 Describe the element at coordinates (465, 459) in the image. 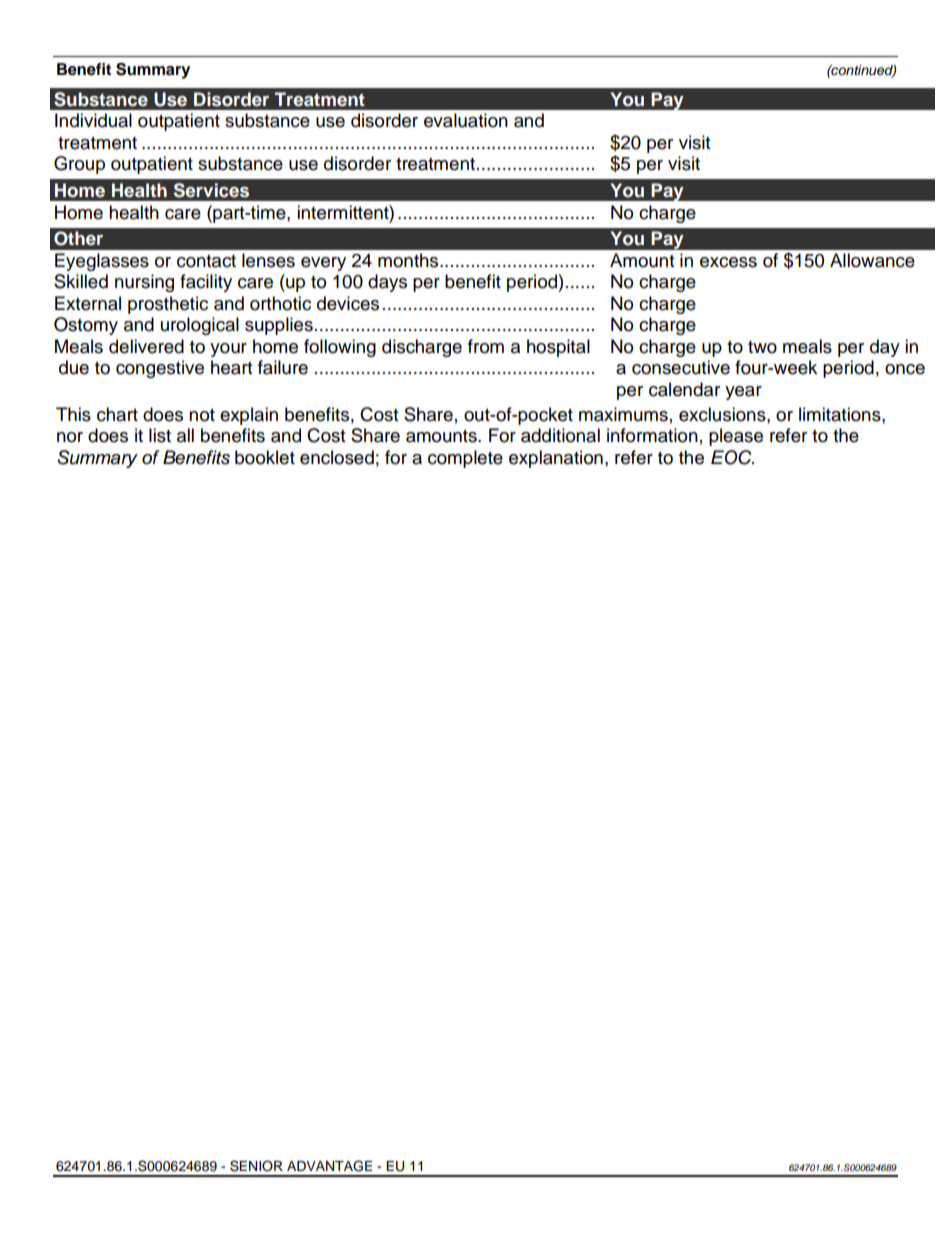

I see `complete` at that location.
